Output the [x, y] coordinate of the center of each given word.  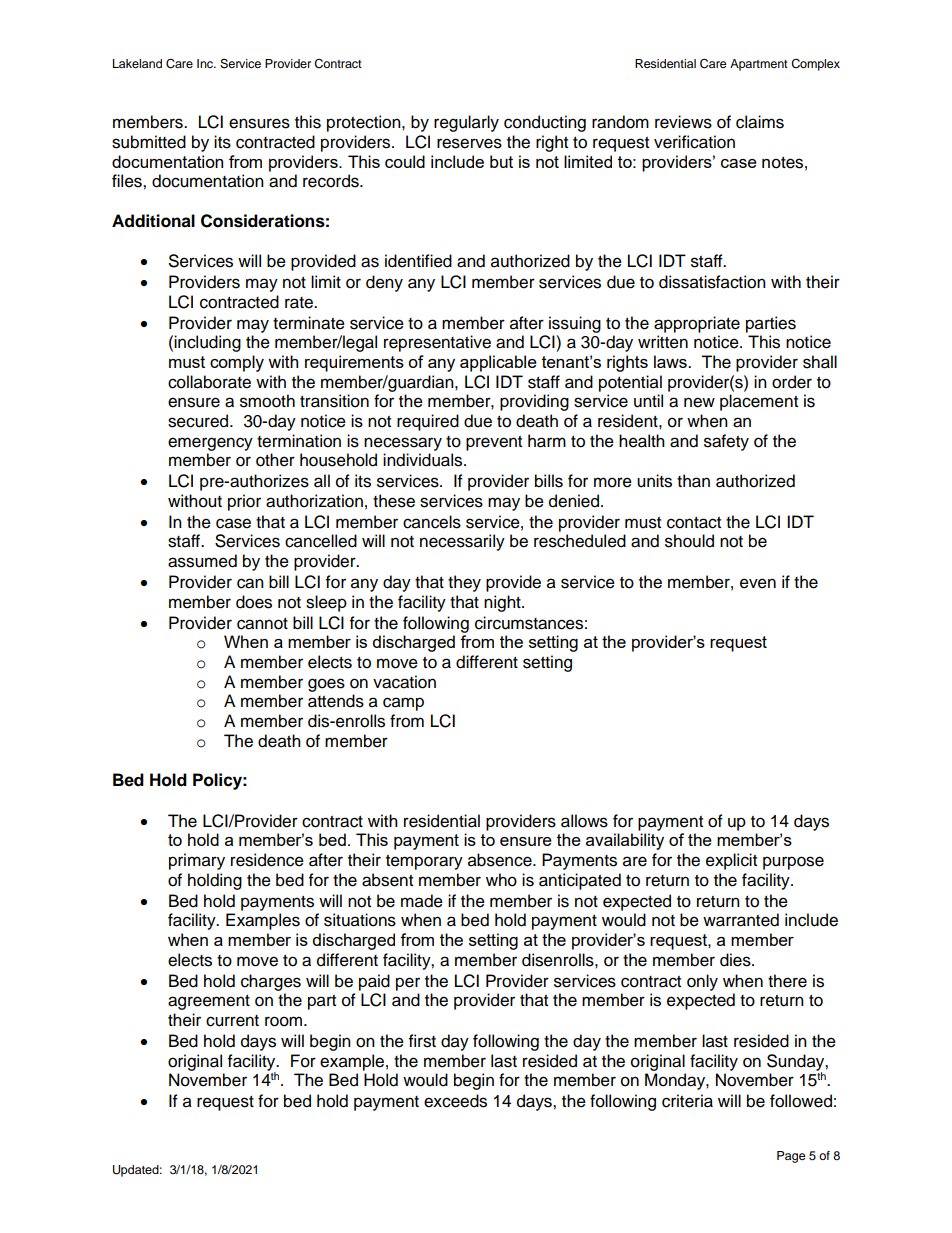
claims [760, 122]
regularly [466, 123]
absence [501, 860]
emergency [210, 444]
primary [197, 861]
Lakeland [137, 63]
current [232, 1021]
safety [726, 442]
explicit [731, 861]
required [428, 422]
